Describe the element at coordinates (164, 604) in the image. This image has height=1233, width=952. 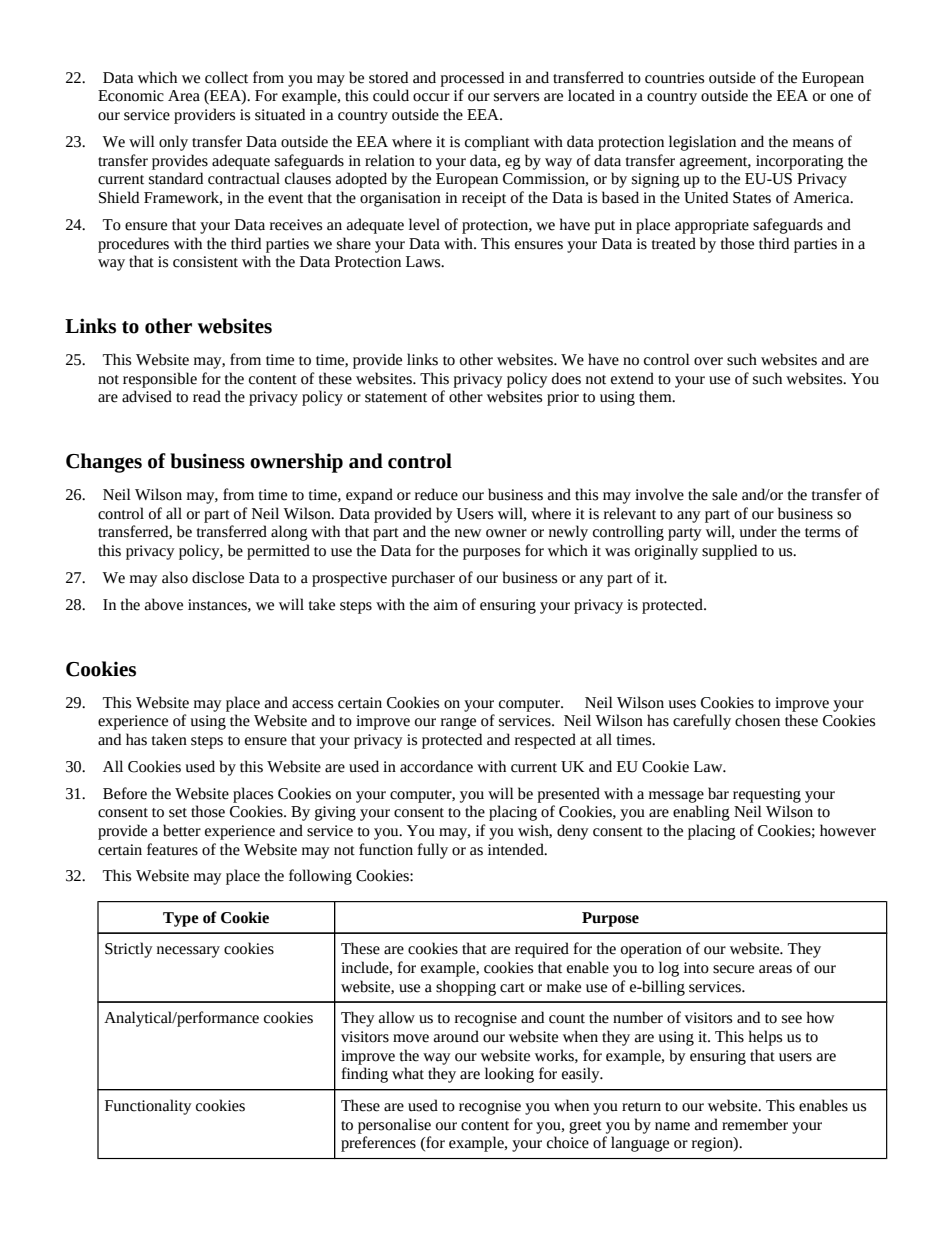
I see `above` at that location.
